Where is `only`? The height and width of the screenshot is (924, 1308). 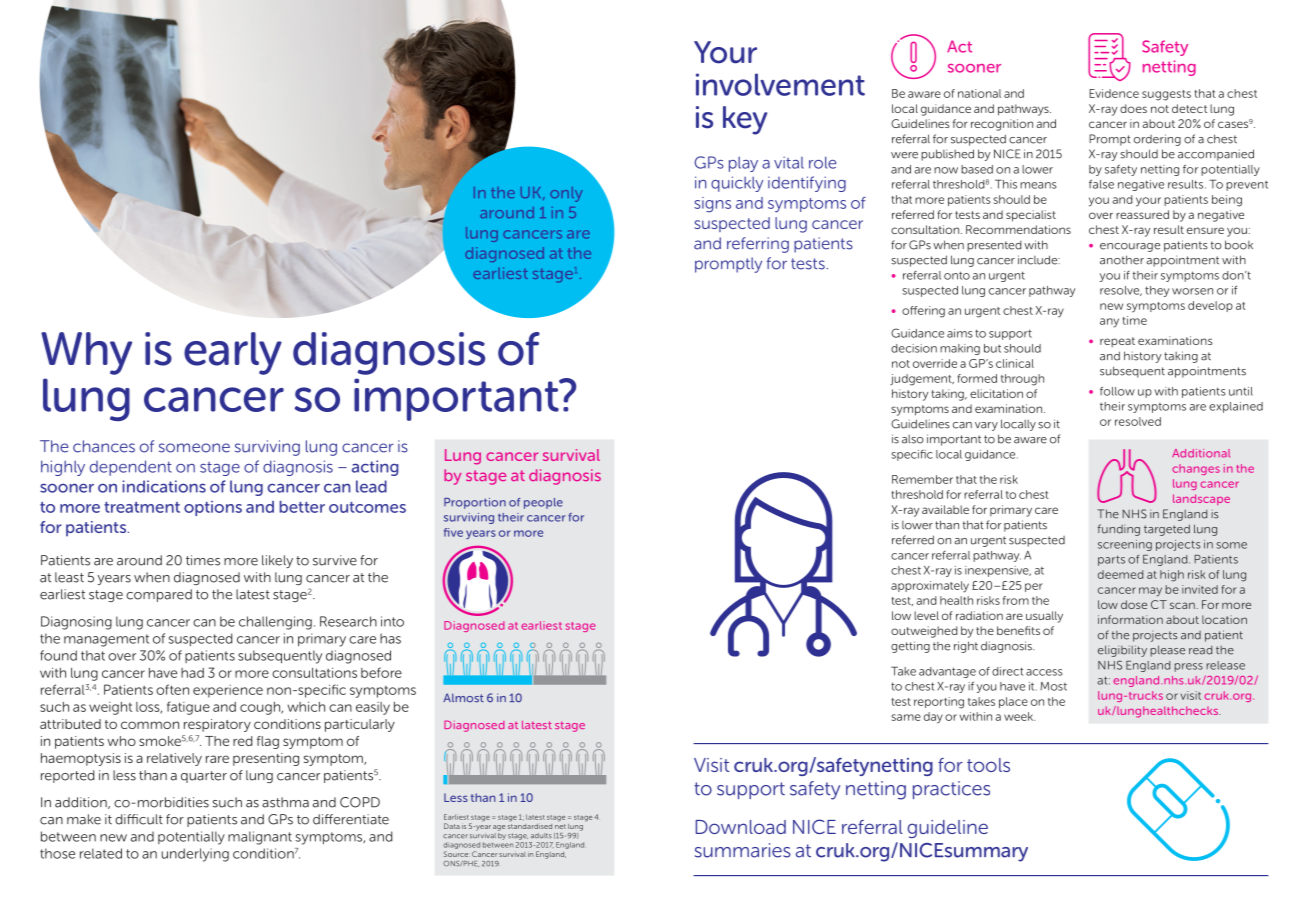
only is located at coordinates (566, 194).
